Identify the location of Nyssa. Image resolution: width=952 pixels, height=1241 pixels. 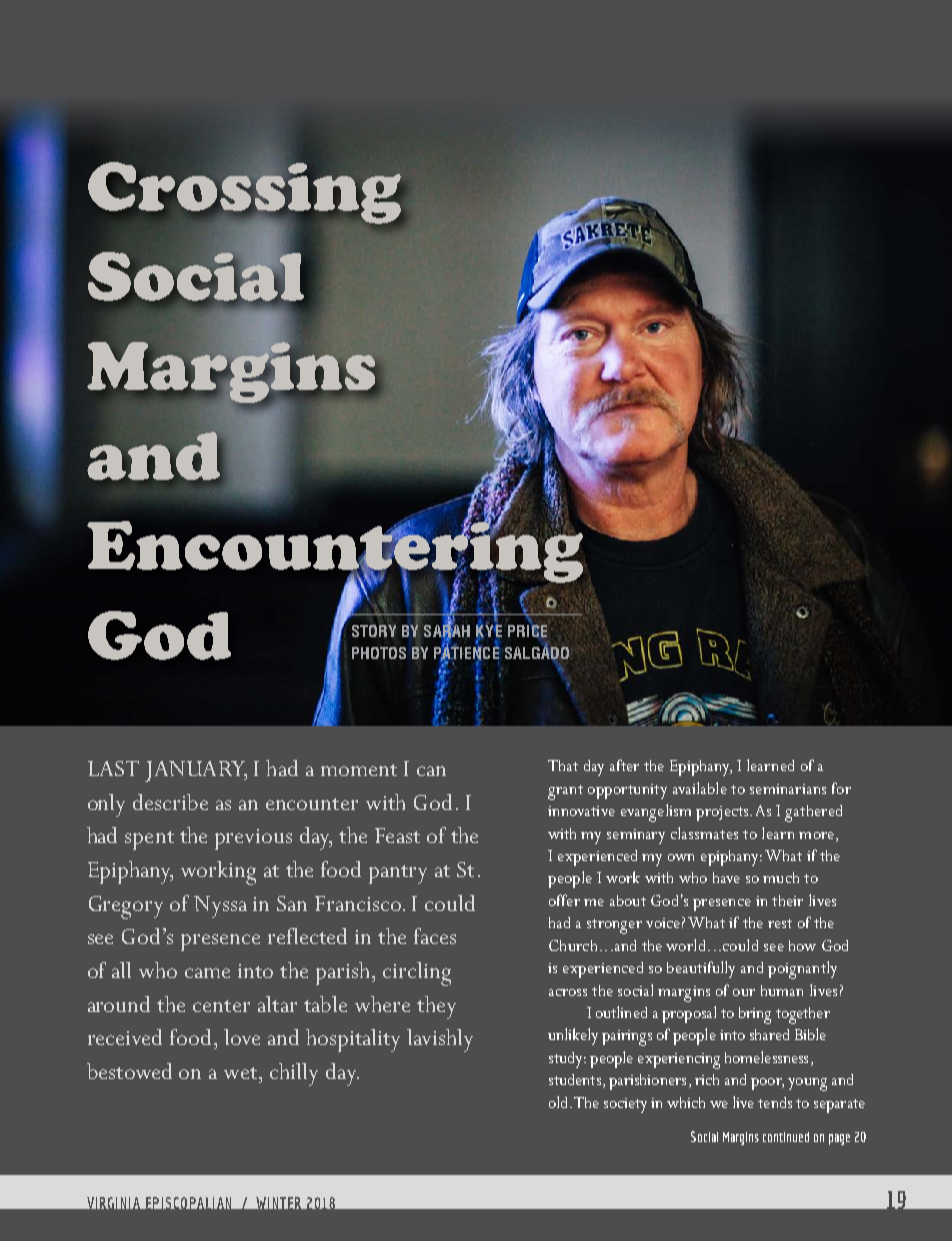
(220, 907).
